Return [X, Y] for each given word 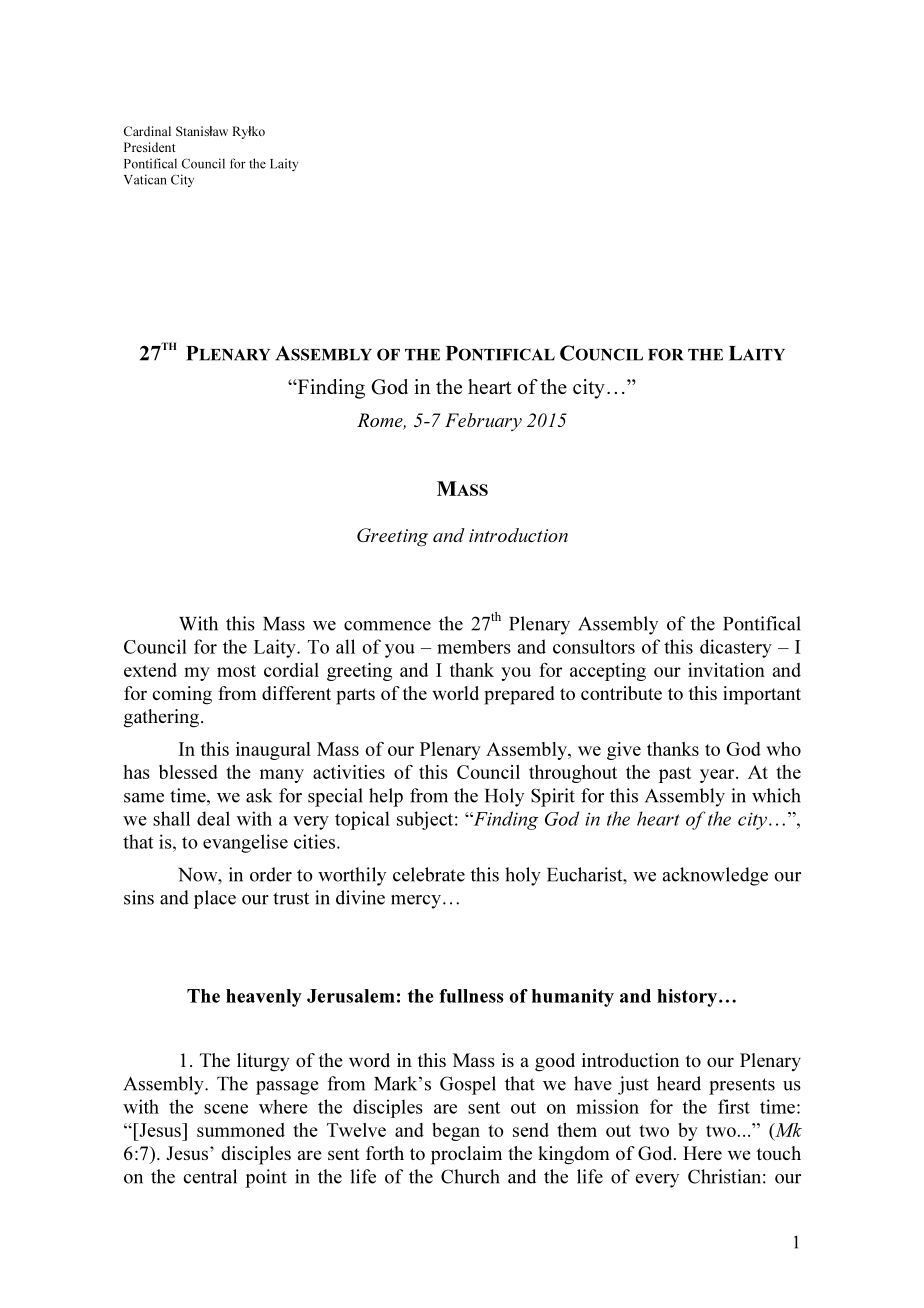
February [483, 422]
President [150, 147]
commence [387, 626]
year [718, 776]
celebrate [429, 874]
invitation [726, 670]
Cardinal [147, 131]
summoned [241, 1130]
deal [213, 818]
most [236, 671]
